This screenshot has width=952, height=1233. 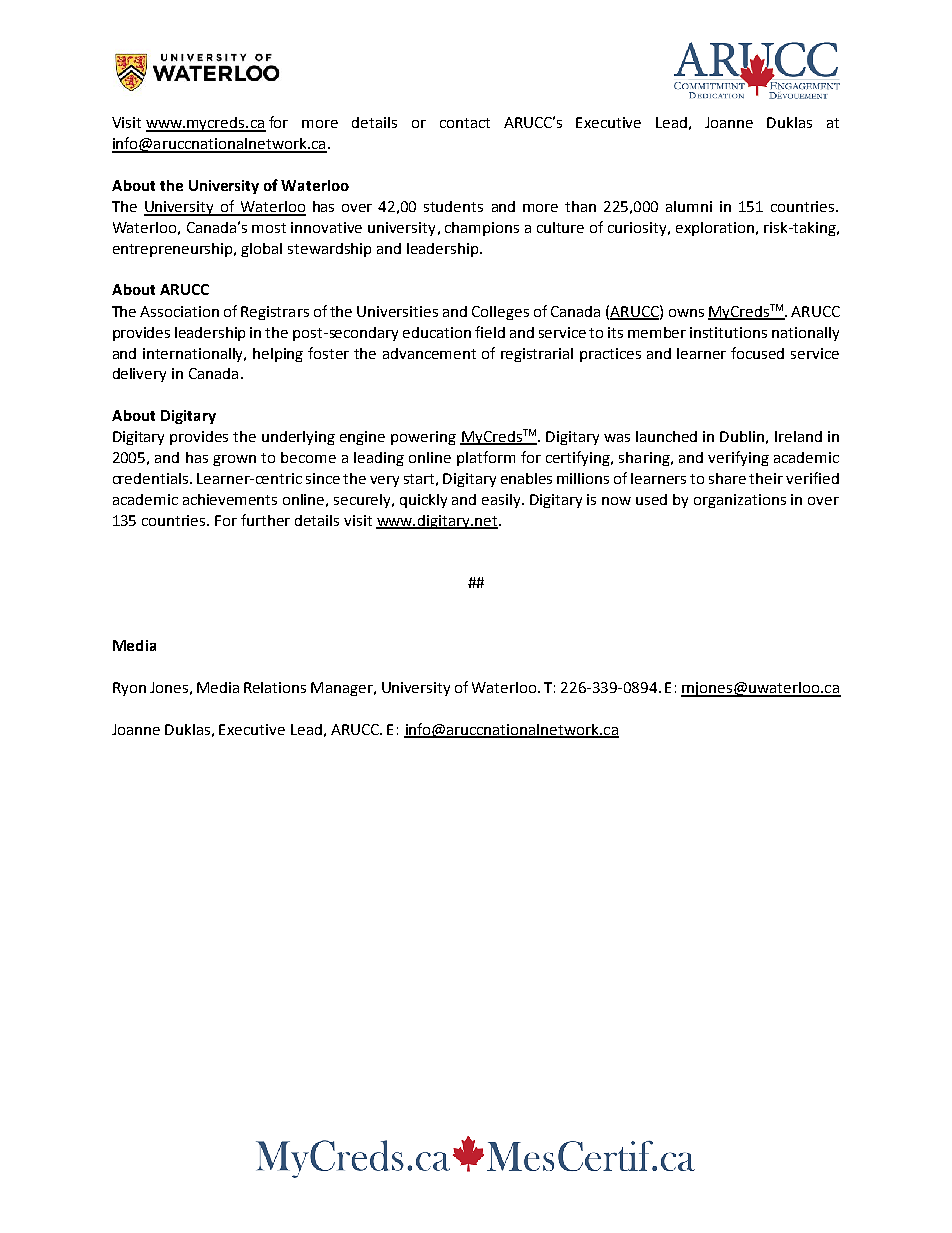 What do you see at coordinates (269, 228) in the screenshot?
I see `most` at bounding box center [269, 228].
